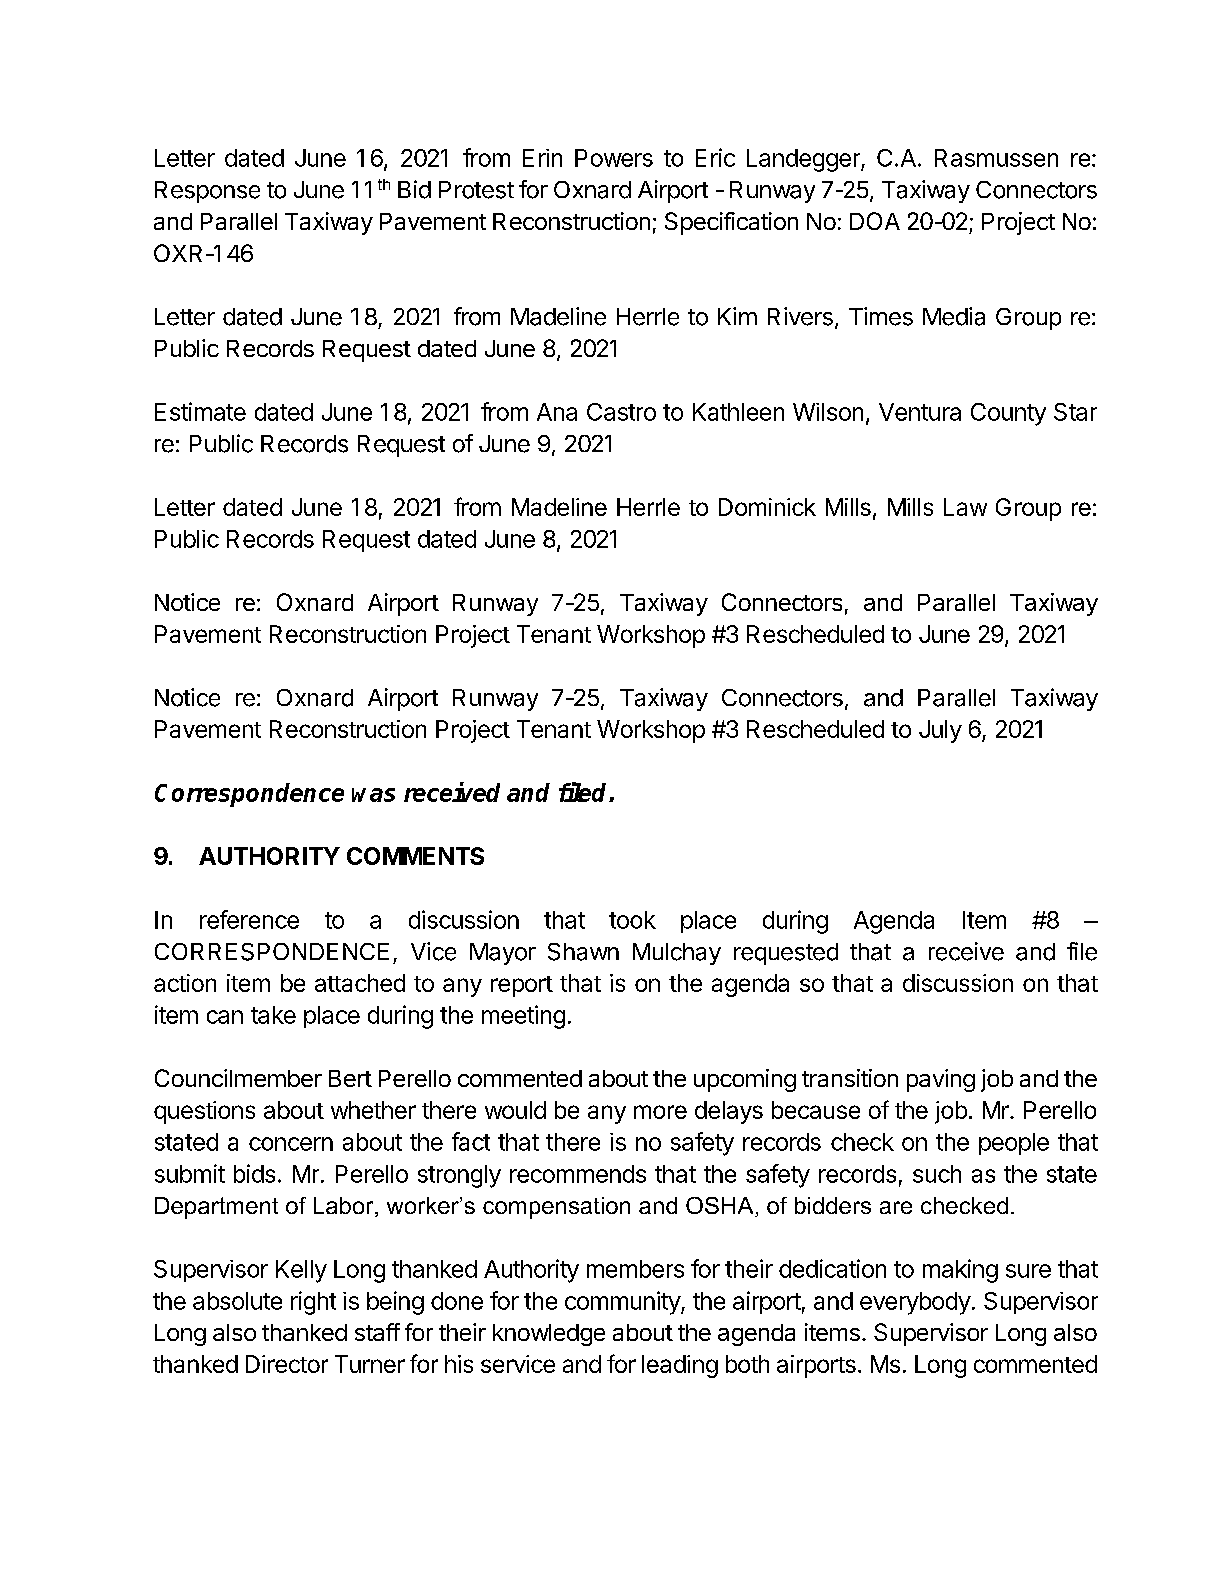  I want to click on community, so click(623, 1303).
